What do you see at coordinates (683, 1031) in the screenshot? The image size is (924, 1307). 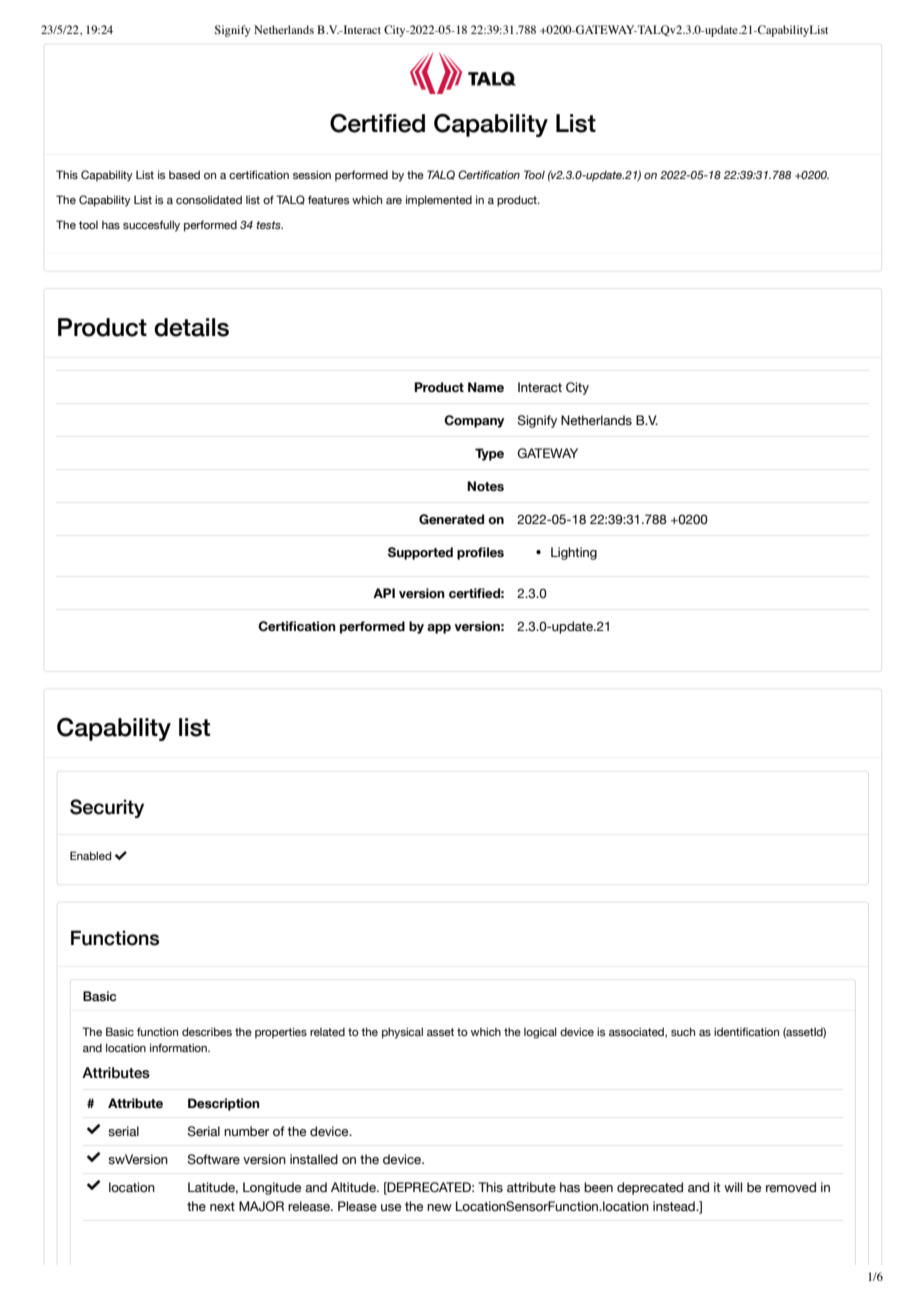 I see `such` at bounding box center [683, 1031].
